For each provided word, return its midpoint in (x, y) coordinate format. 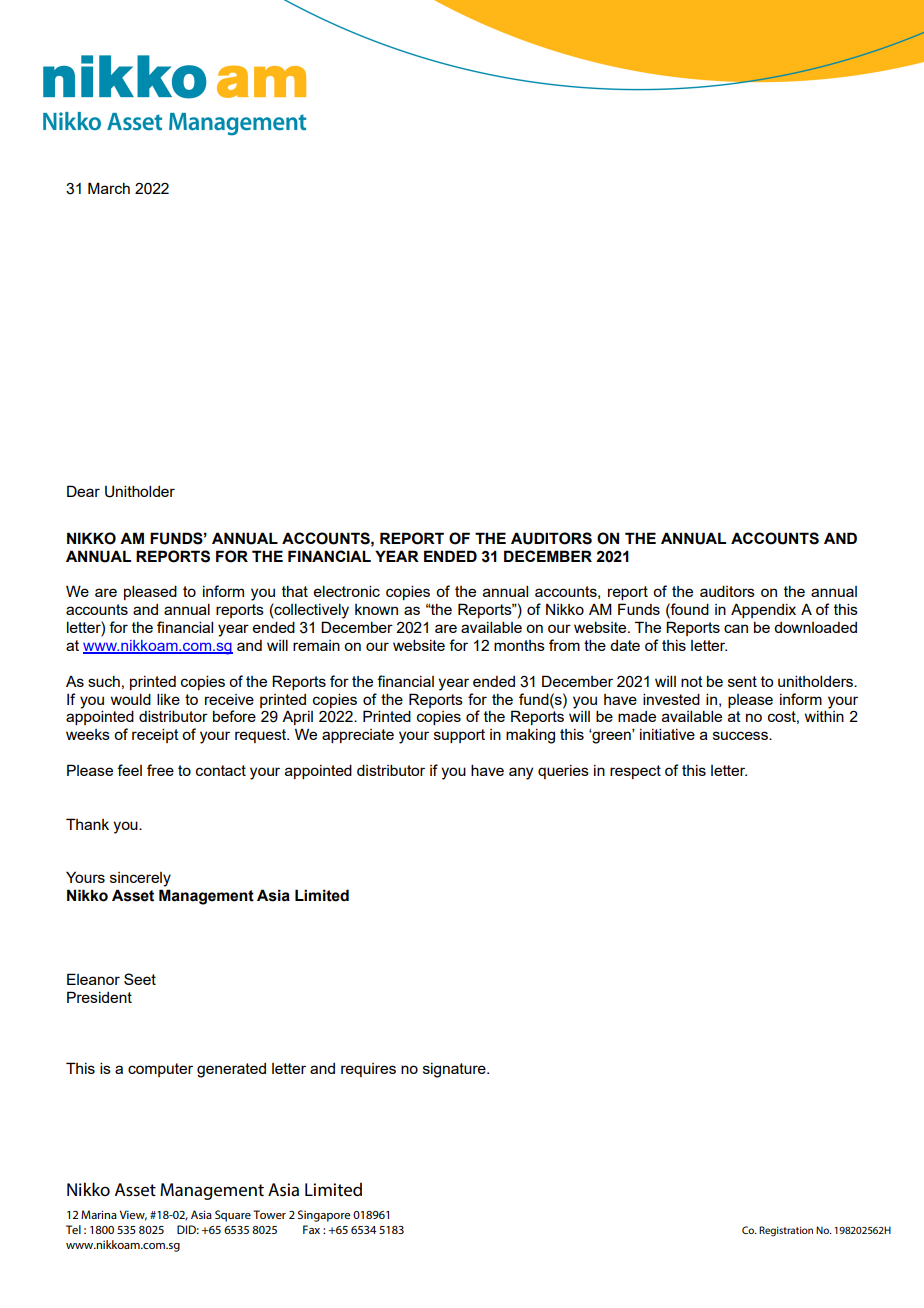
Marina (99, 1214)
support (459, 736)
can (736, 628)
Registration (786, 1231)
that (295, 591)
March (109, 188)
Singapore (324, 1216)
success (741, 735)
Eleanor (93, 979)
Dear (83, 491)
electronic (347, 591)
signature (455, 1070)
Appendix (763, 610)
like (168, 699)
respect (635, 772)
